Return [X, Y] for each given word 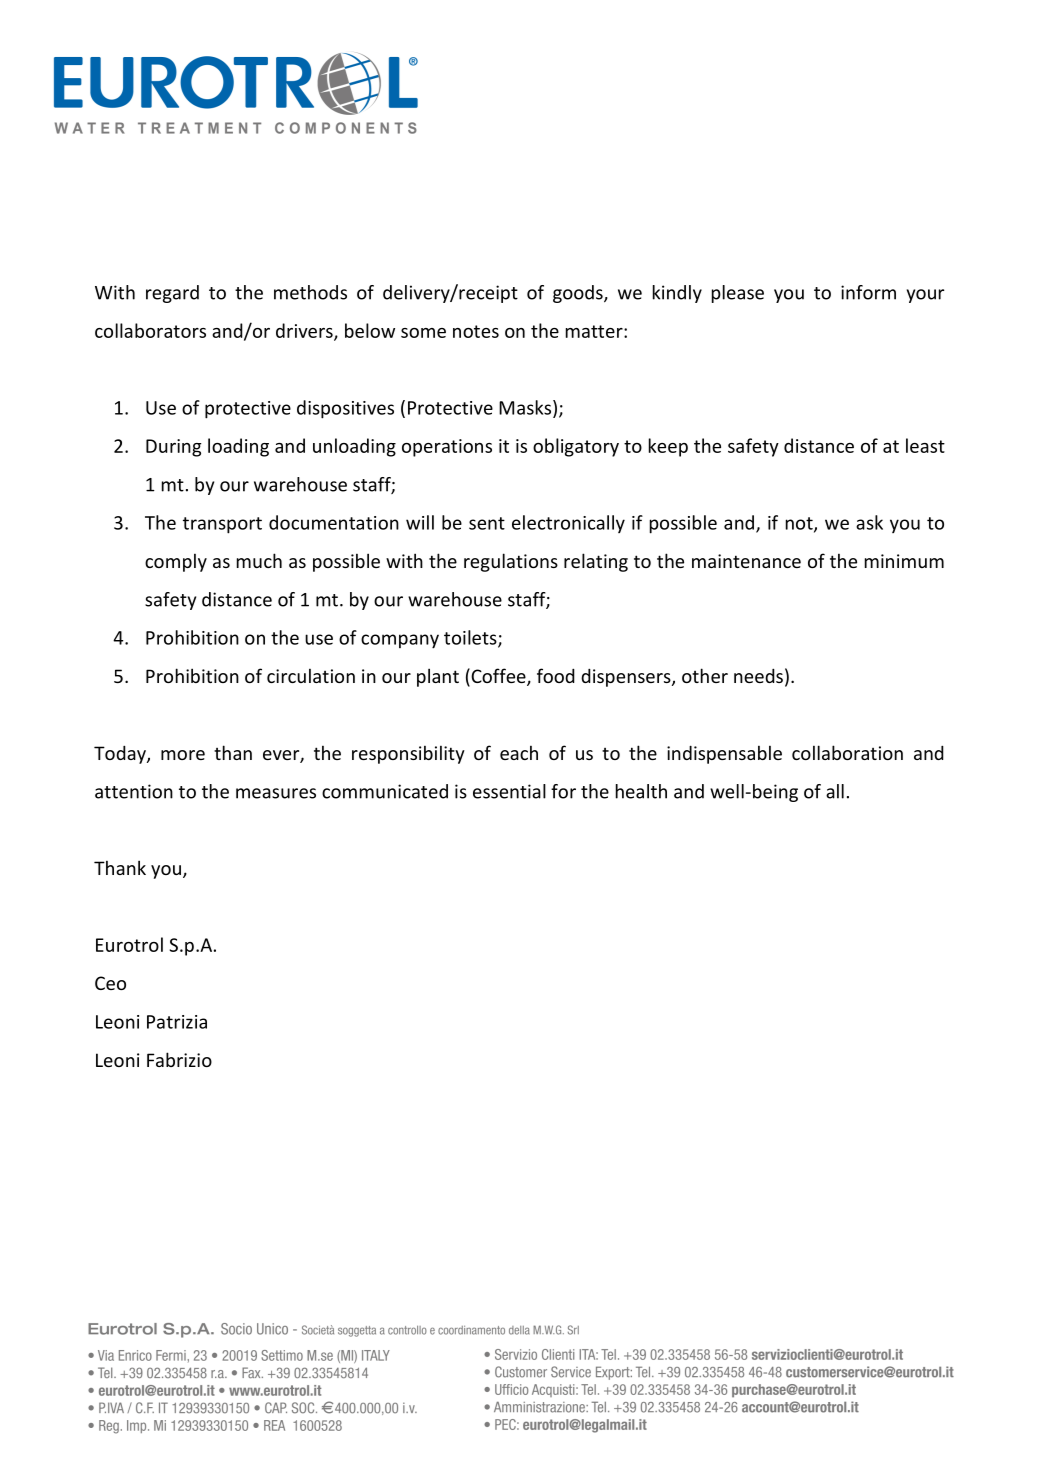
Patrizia [177, 1022]
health [641, 791]
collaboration [847, 752]
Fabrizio [179, 1059]
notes [476, 331]
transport [222, 525]
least [925, 445]
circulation [311, 675]
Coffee [498, 677]
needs [758, 675]
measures [276, 793]
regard [172, 294]
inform [868, 292]
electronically [568, 524]
